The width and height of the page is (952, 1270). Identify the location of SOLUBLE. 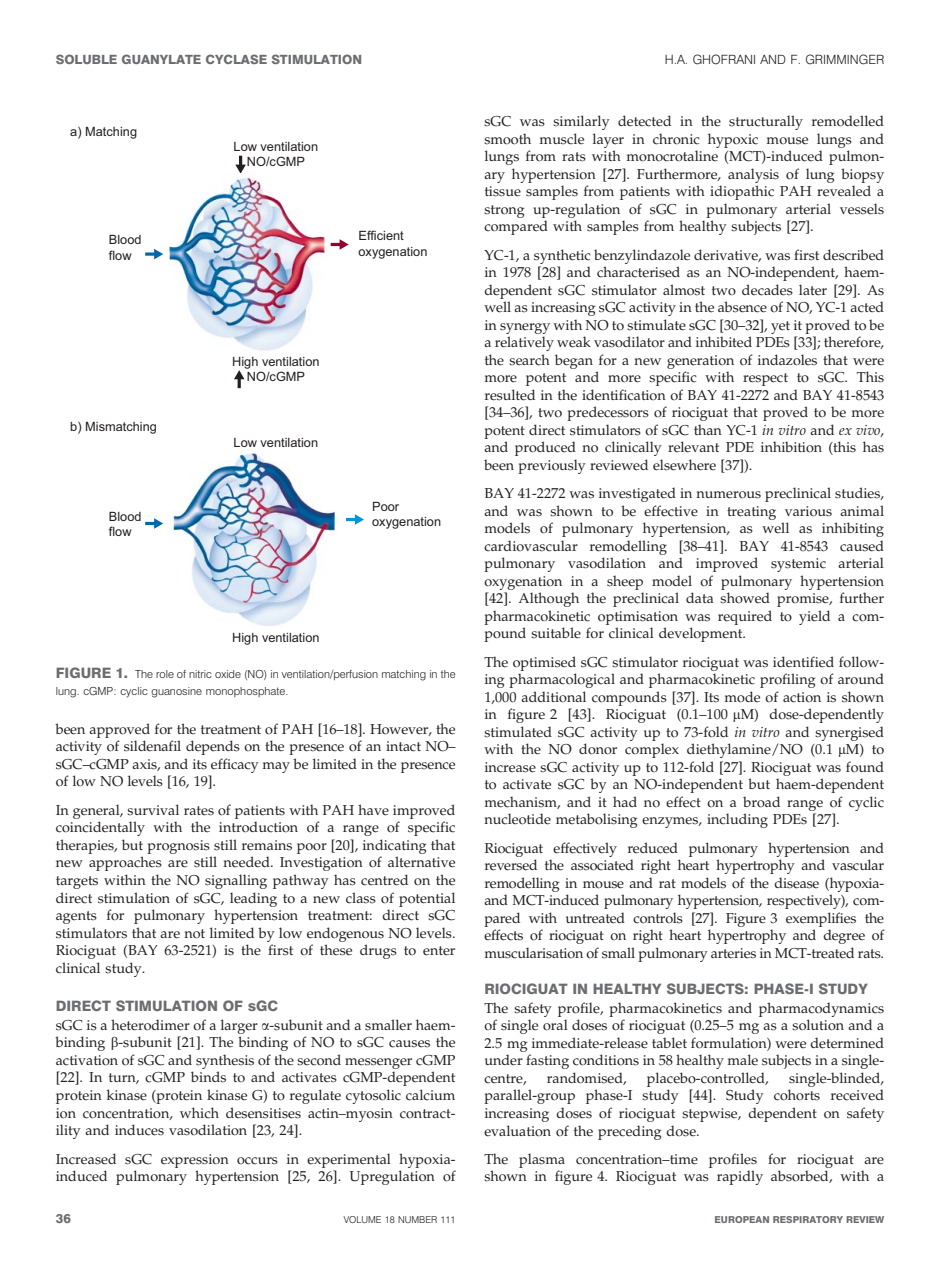
(86, 59).
